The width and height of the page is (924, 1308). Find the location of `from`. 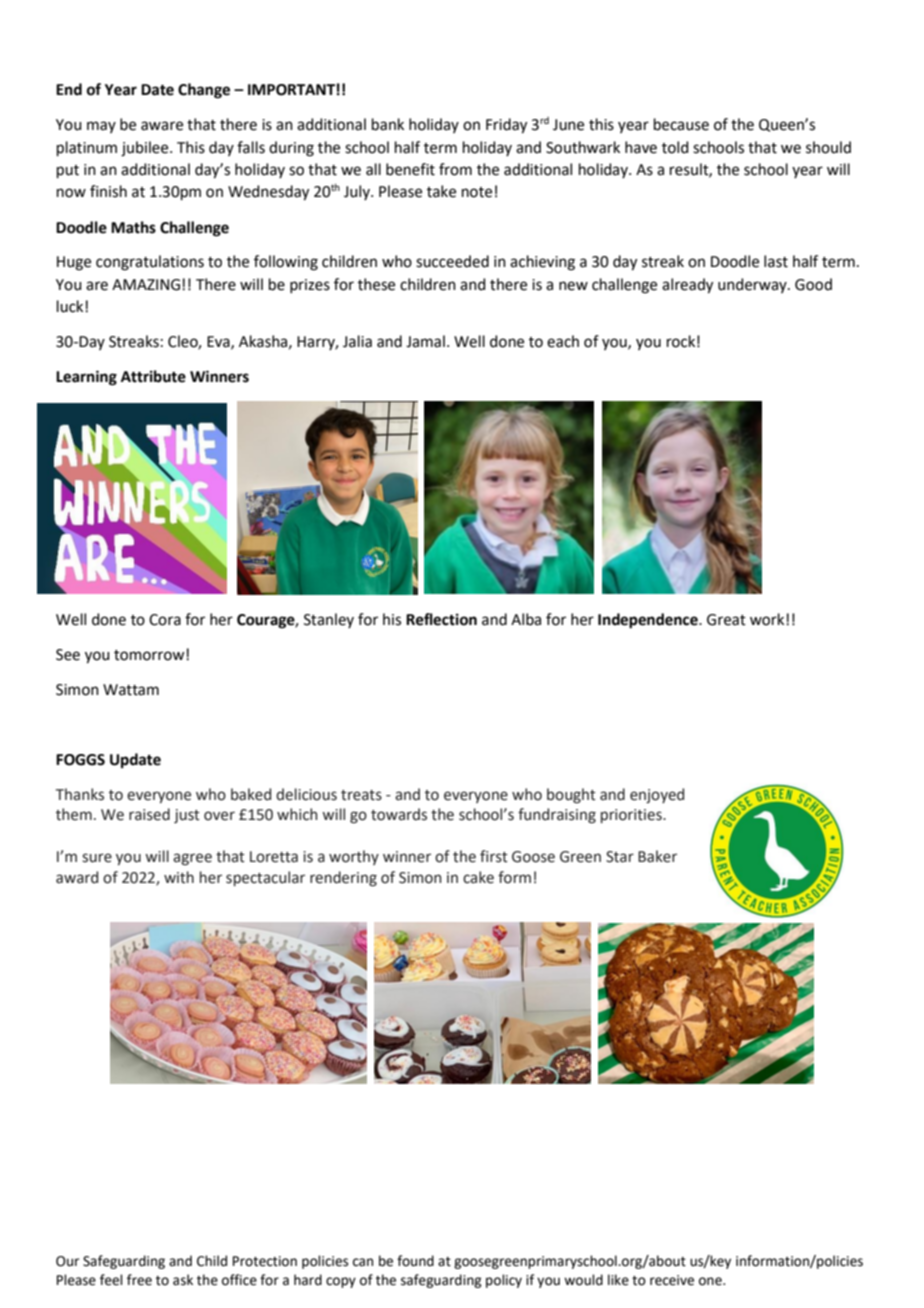

from is located at coordinates (455, 169).
